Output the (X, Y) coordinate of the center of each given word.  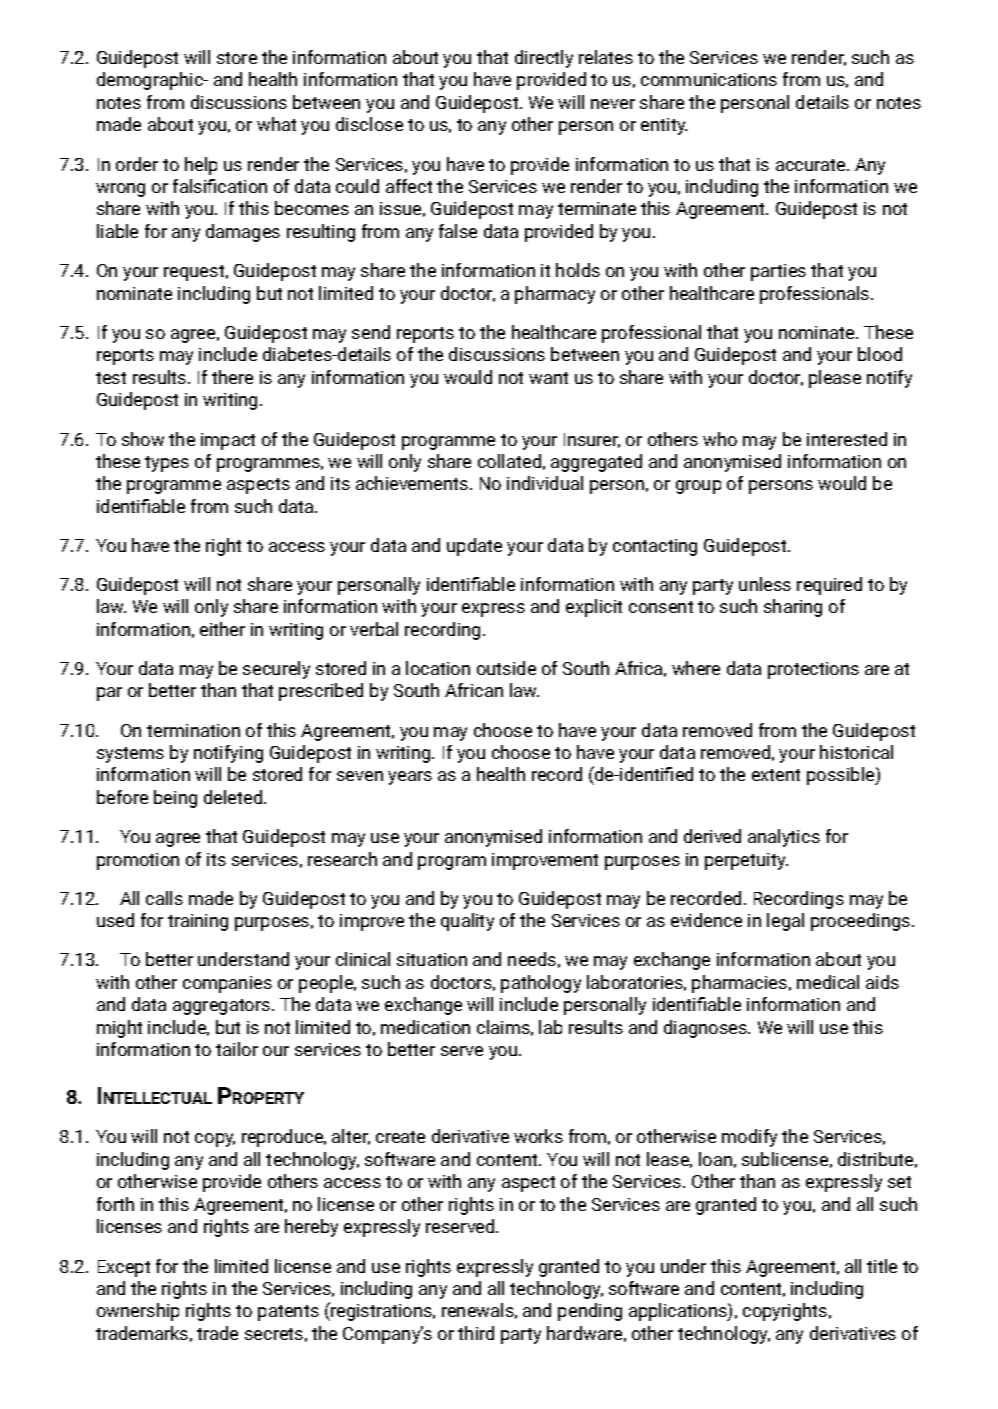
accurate (812, 165)
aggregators (223, 1007)
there (232, 377)
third (476, 1333)
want (548, 378)
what (276, 124)
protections (813, 670)
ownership (138, 1312)
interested (847, 439)
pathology (541, 984)
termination (193, 730)
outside (506, 668)
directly (544, 59)
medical (828, 982)
